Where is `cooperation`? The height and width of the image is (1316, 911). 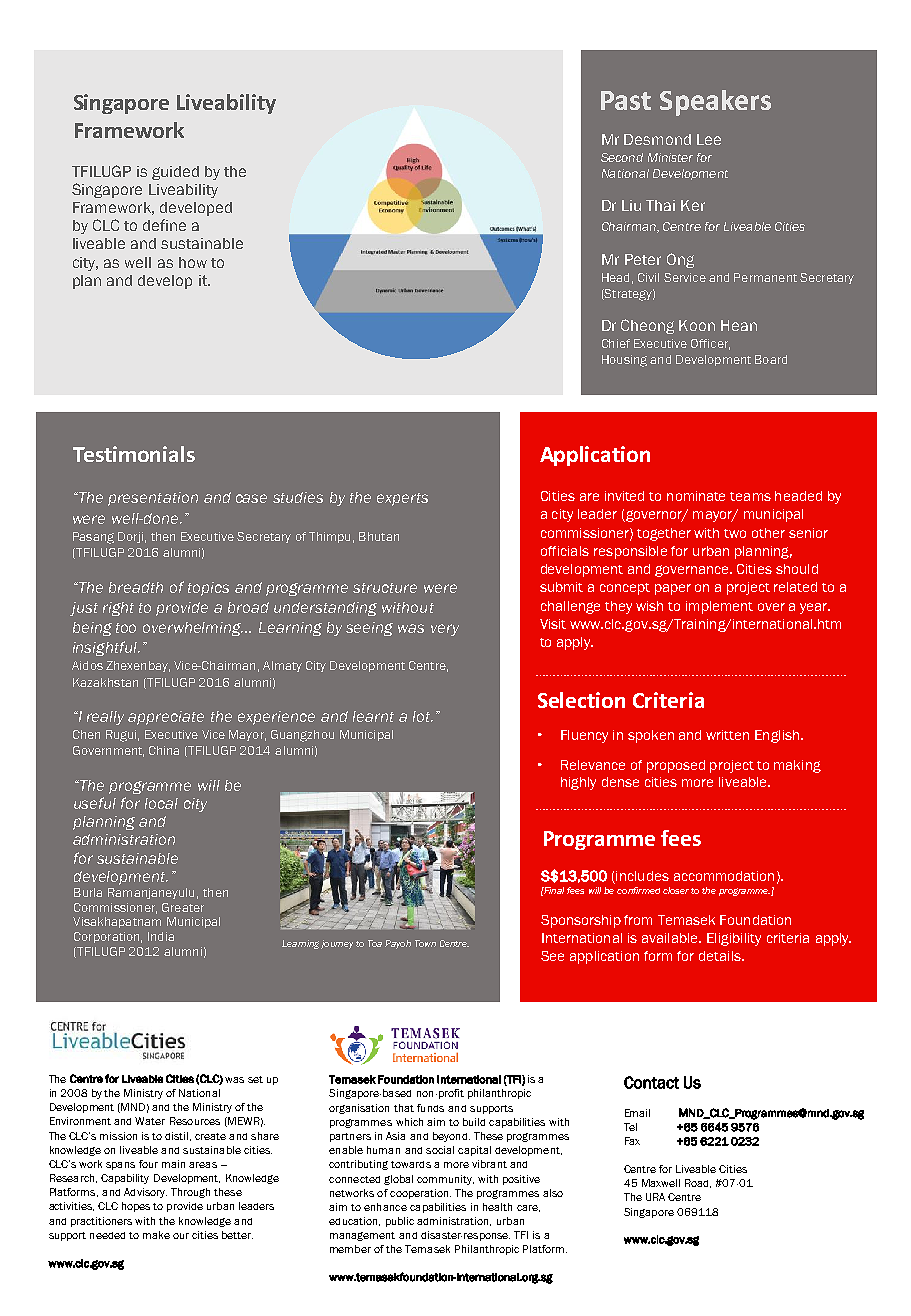 cooperation is located at coordinates (420, 1194).
